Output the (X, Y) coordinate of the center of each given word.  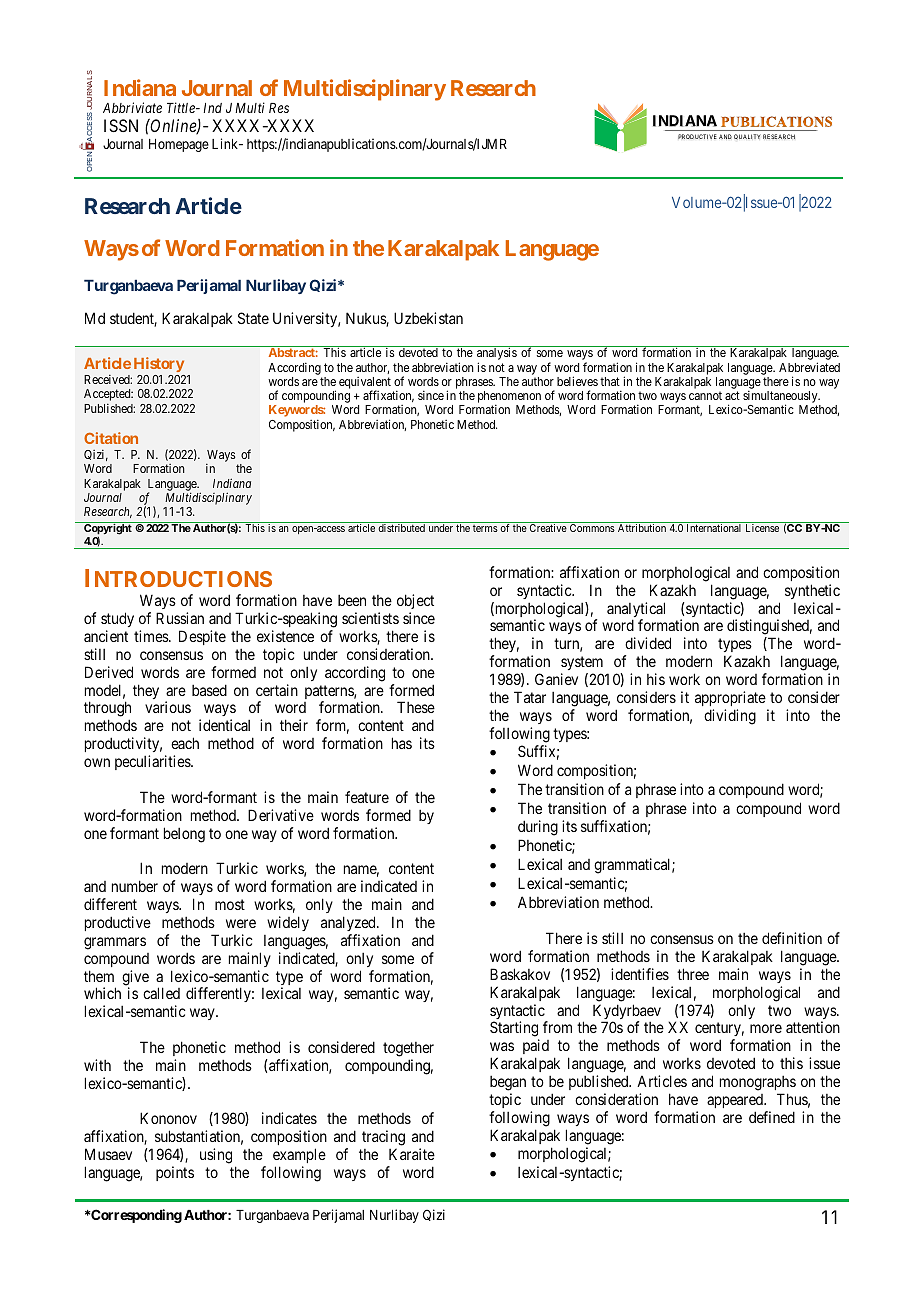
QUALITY (747, 137)
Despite (202, 637)
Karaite (412, 1154)
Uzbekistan (428, 318)
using (216, 1156)
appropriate (730, 698)
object (415, 603)
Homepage (179, 145)
